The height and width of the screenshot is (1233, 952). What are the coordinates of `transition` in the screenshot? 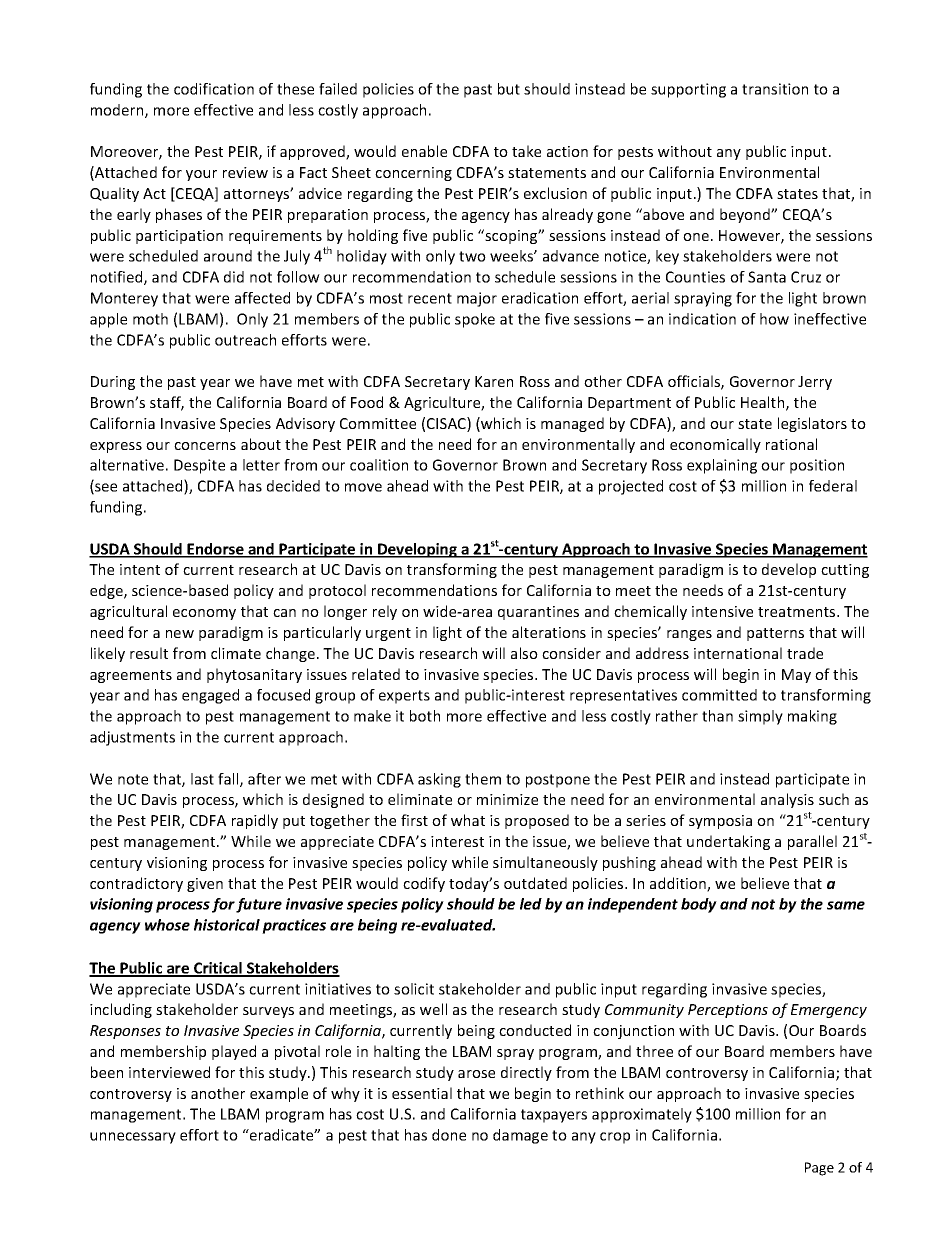 It's located at (775, 89).
